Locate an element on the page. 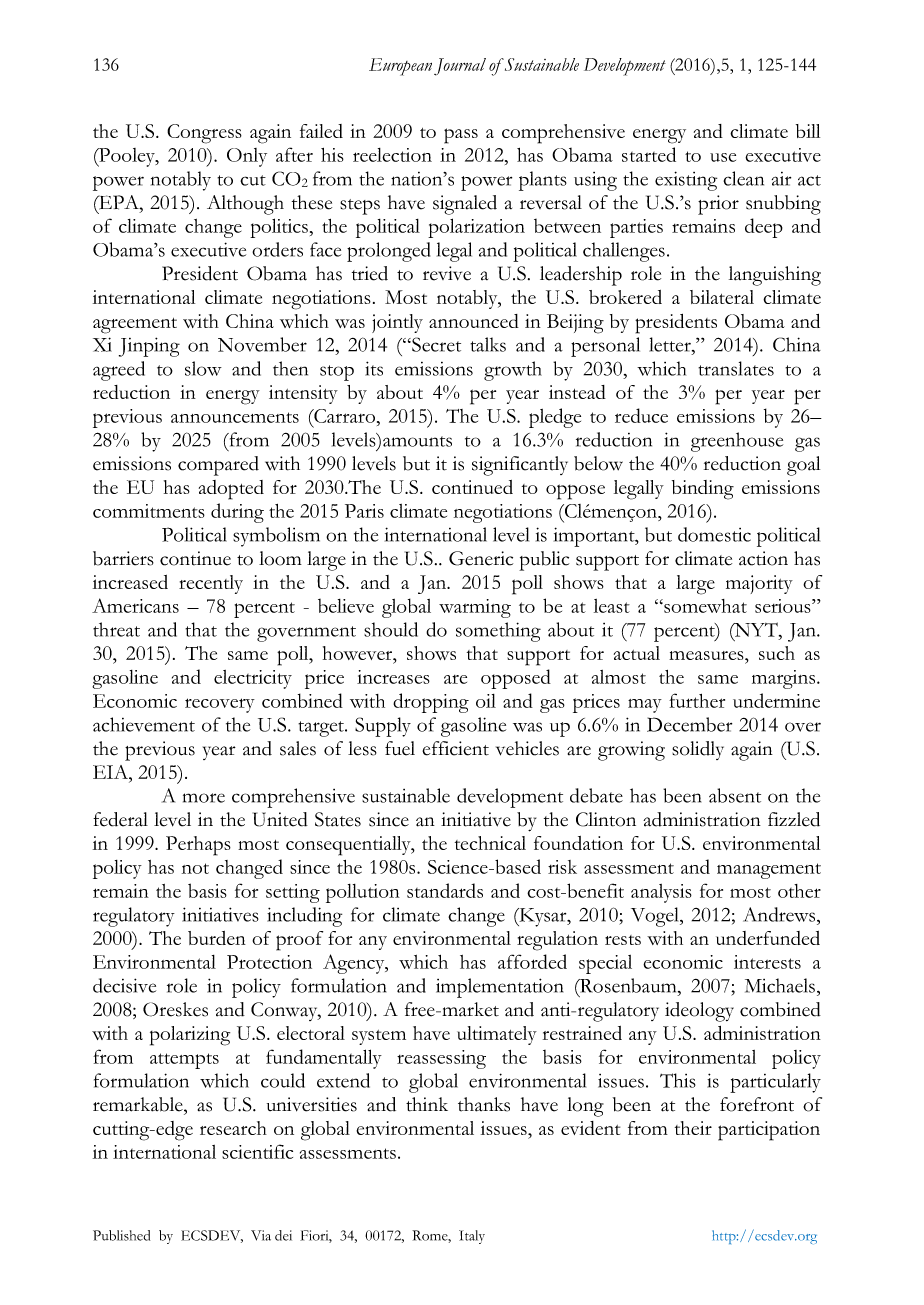 Image resolution: width=924 pixels, height=1305 pixels. Congress is located at coordinates (204, 134).
